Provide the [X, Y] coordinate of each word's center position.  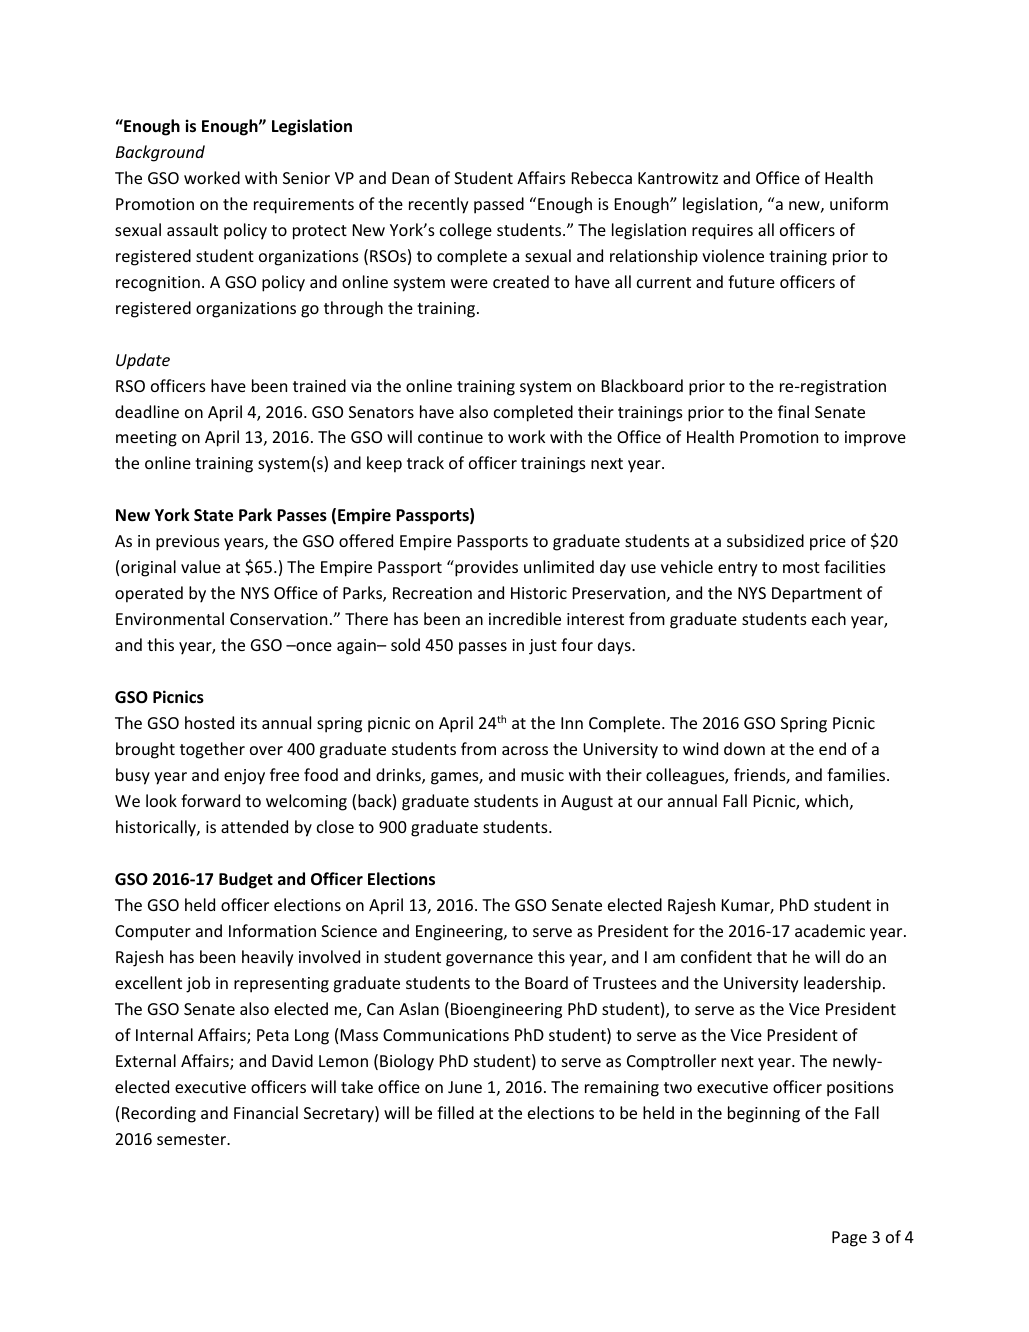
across [525, 750]
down [744, 748]
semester [192, 1139]
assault [192, 229]
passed [499, 205]
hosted [209, 722]
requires [722, 232]
